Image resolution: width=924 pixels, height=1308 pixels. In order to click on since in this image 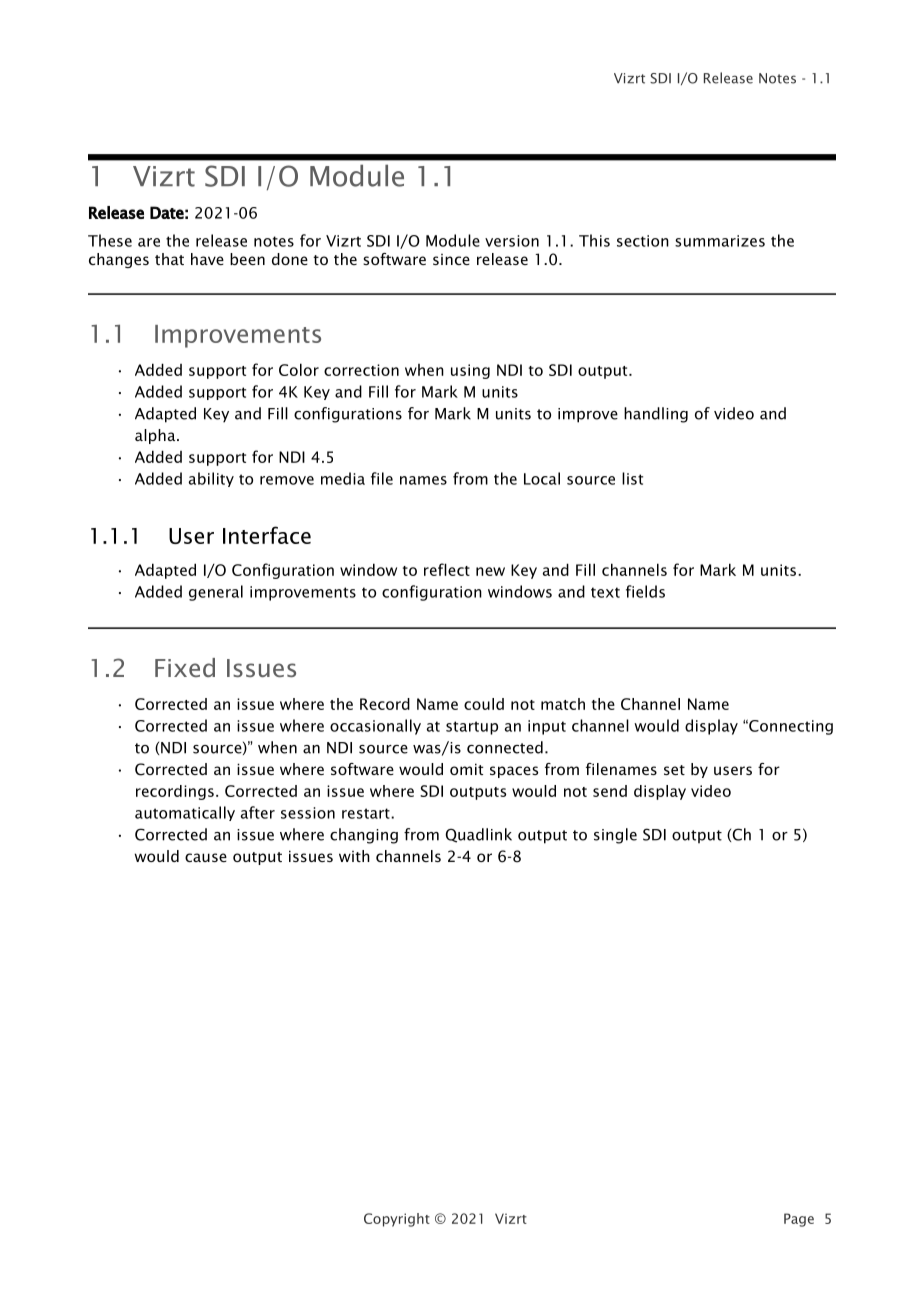, I will do `click(451, 259)`.
